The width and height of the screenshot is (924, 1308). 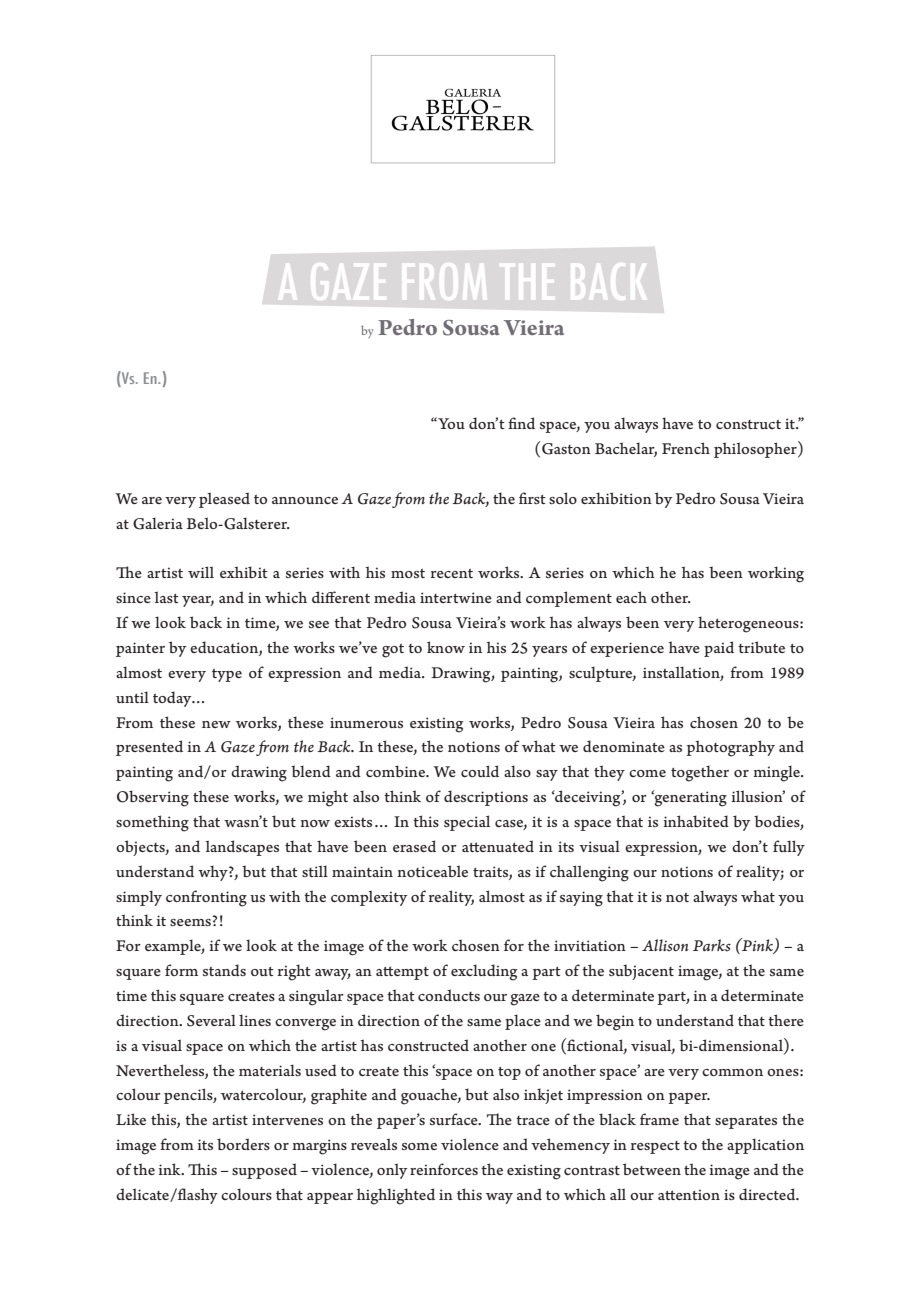 What do you see at coordinates (444, 1169) in the screenshot?
I see `reinforces` at bounding box center [444, 1169].
